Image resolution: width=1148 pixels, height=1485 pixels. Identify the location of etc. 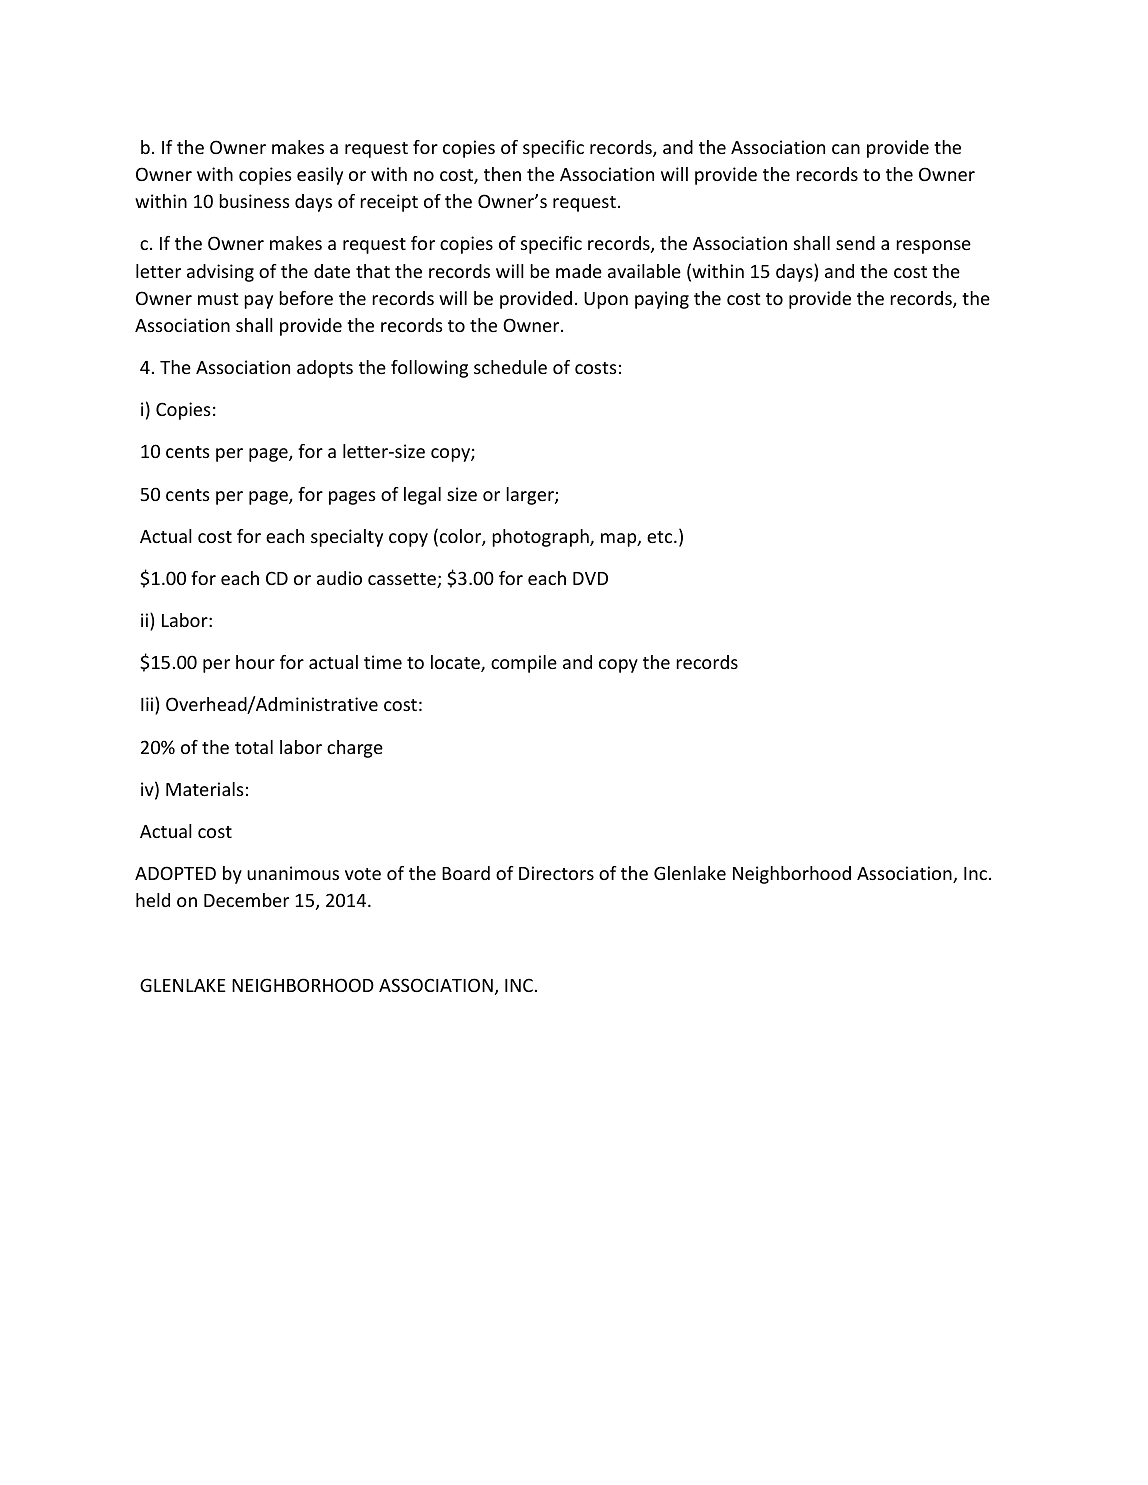
(661, 537).
